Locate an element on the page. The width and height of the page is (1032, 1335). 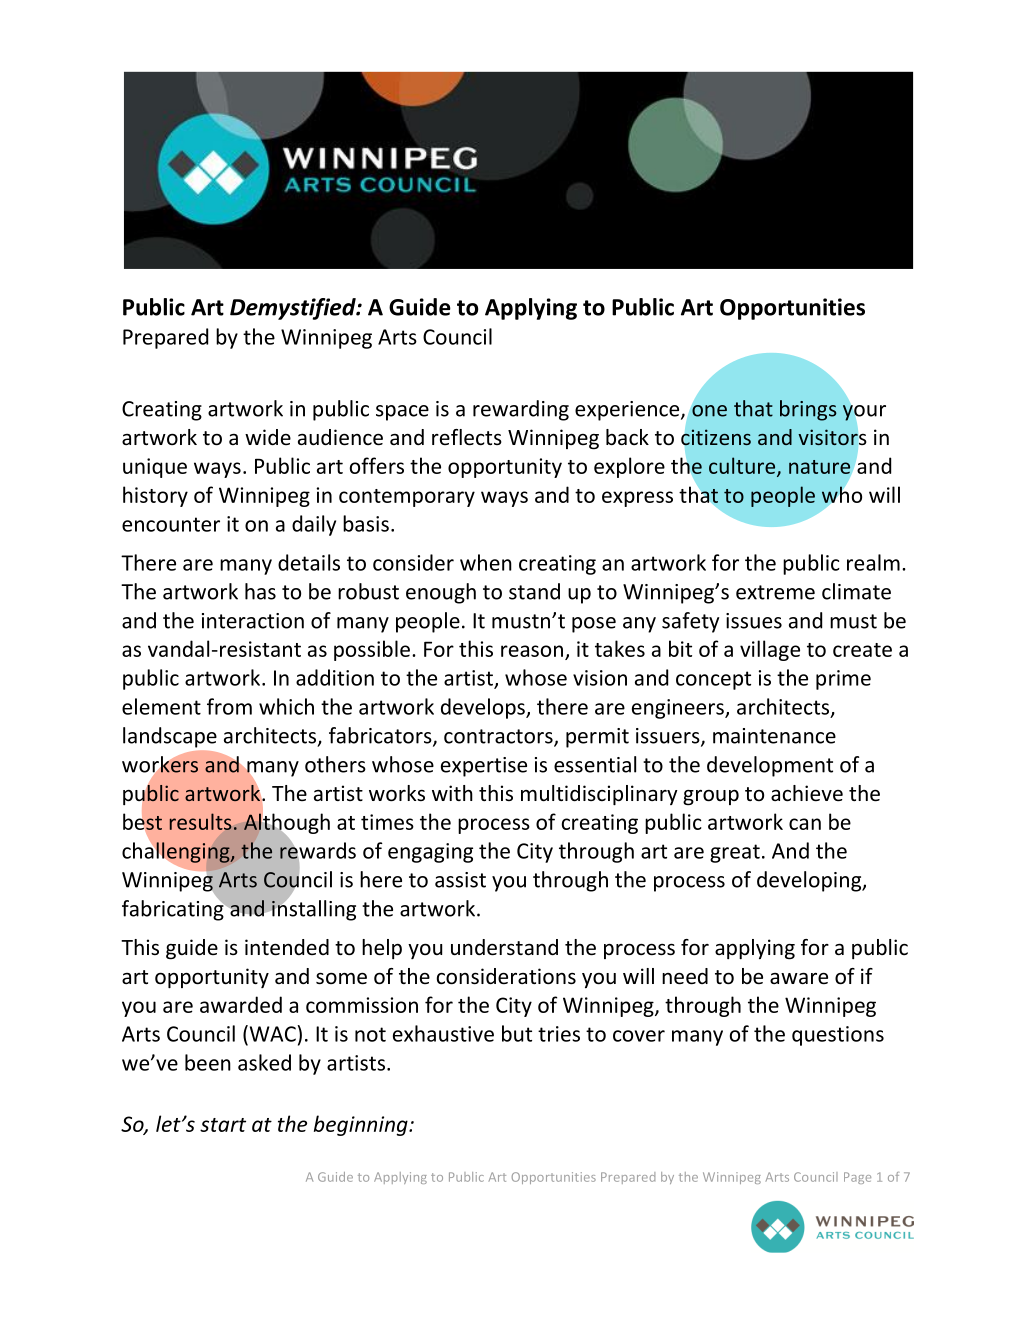
start is located at coordinates (223, 1125).
